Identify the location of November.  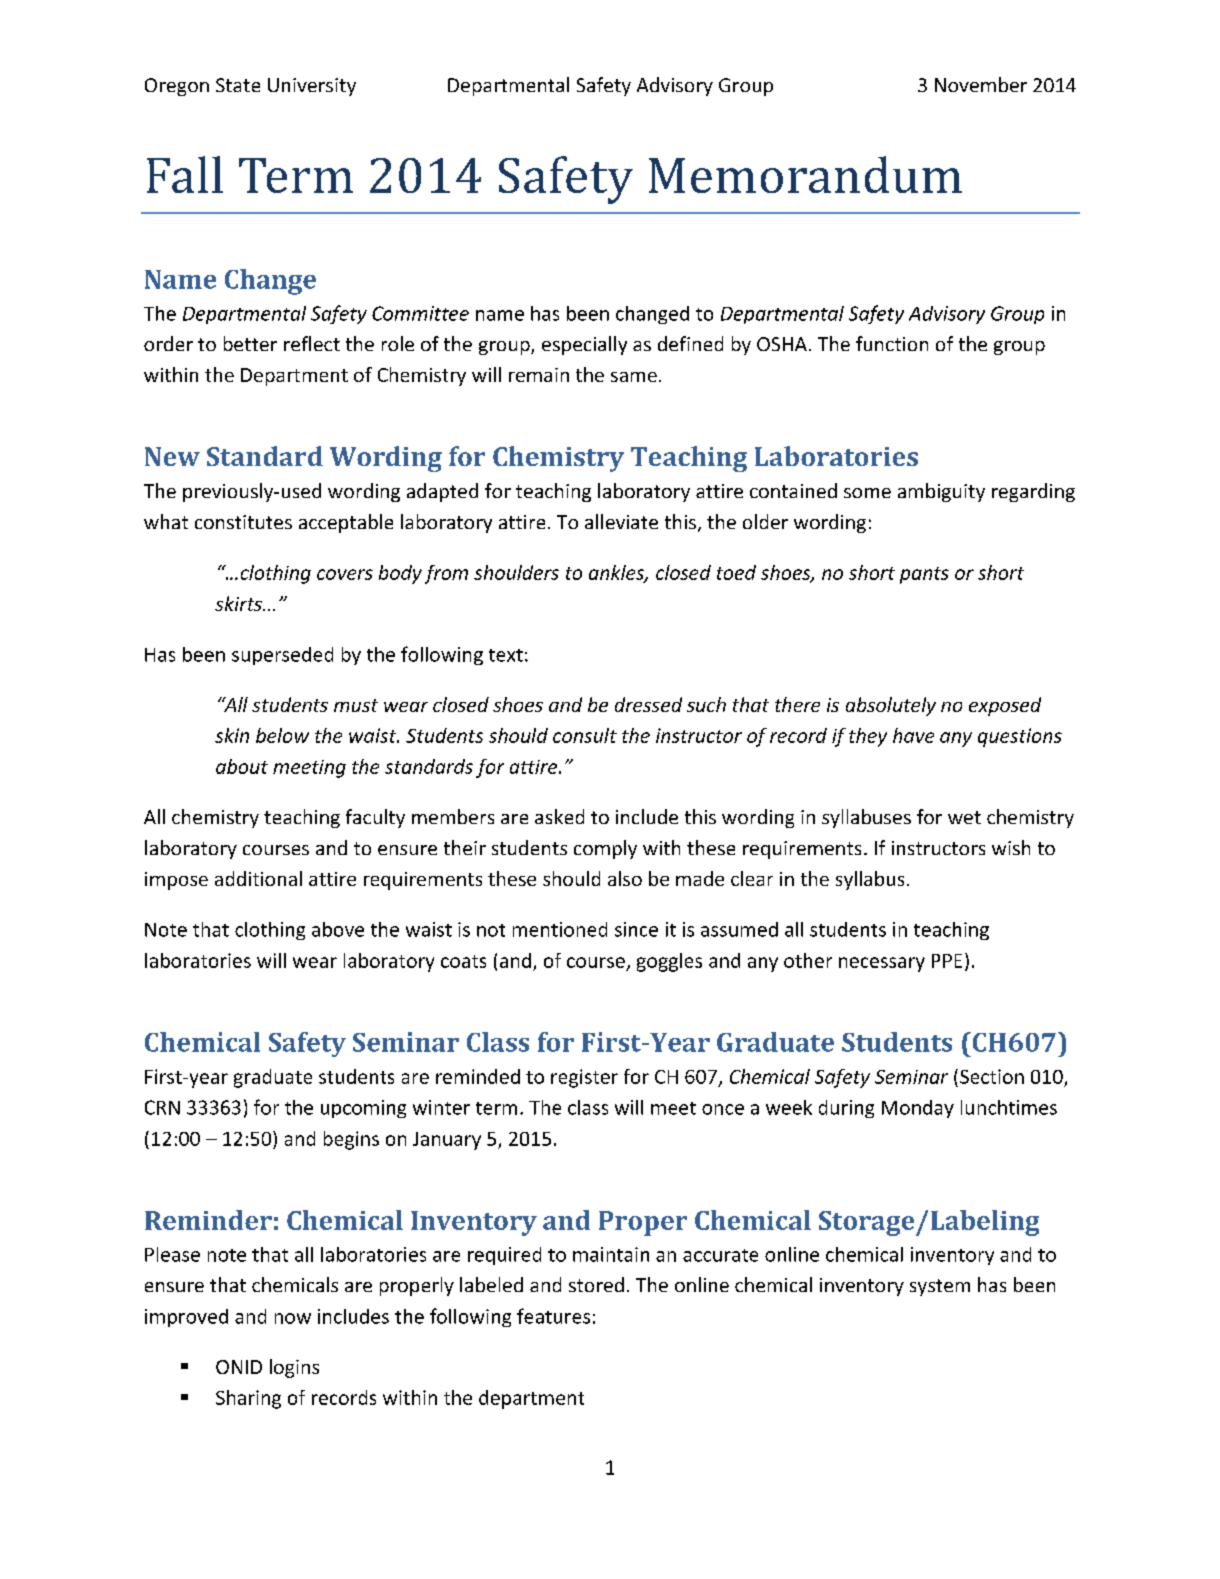
(981, 84).
